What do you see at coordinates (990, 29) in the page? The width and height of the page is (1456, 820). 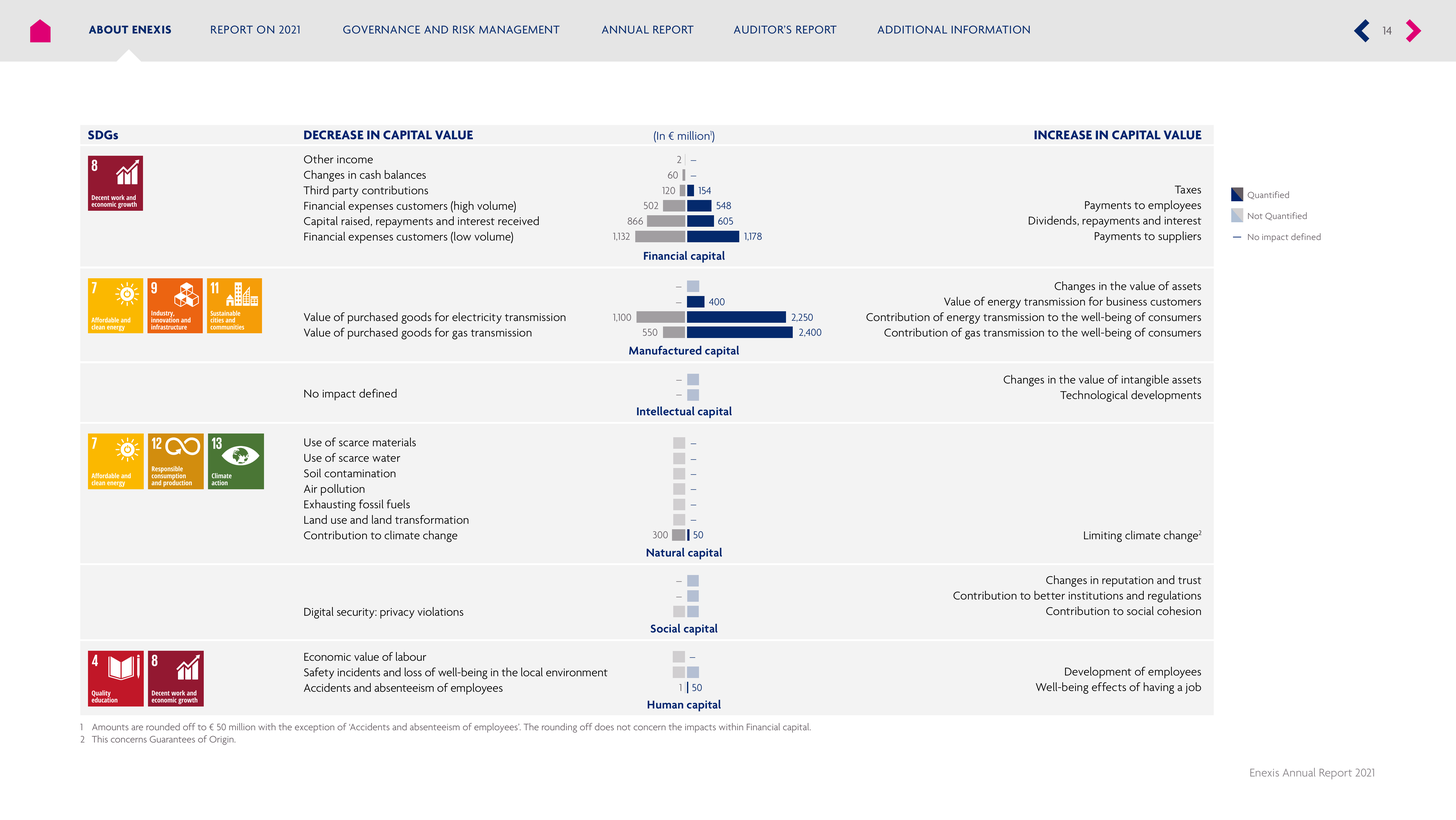 I see `INFORMATION` at bounding box center [990, 29].
